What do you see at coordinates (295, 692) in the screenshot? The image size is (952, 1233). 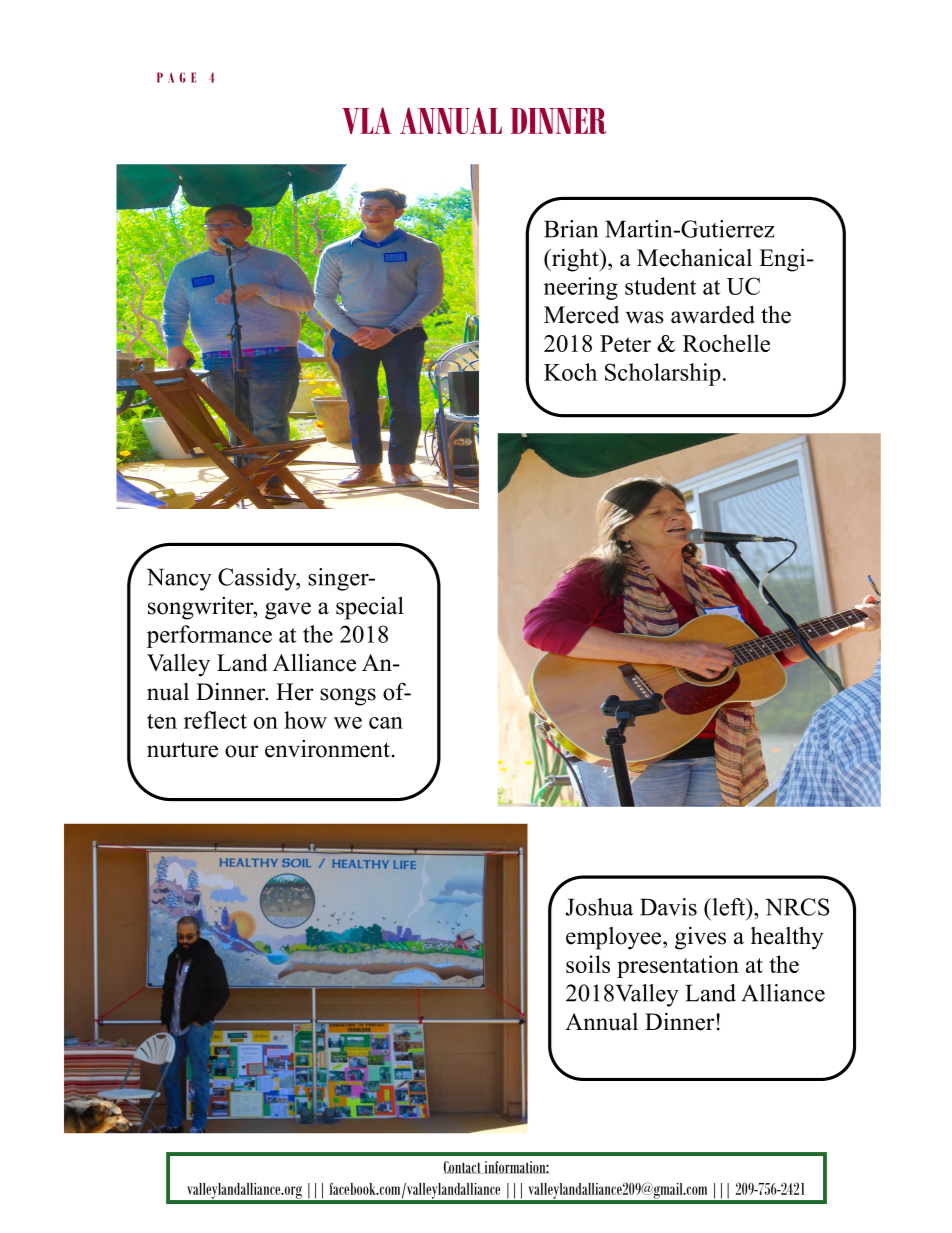 I see `Her` at bounding box center [295, 692].
